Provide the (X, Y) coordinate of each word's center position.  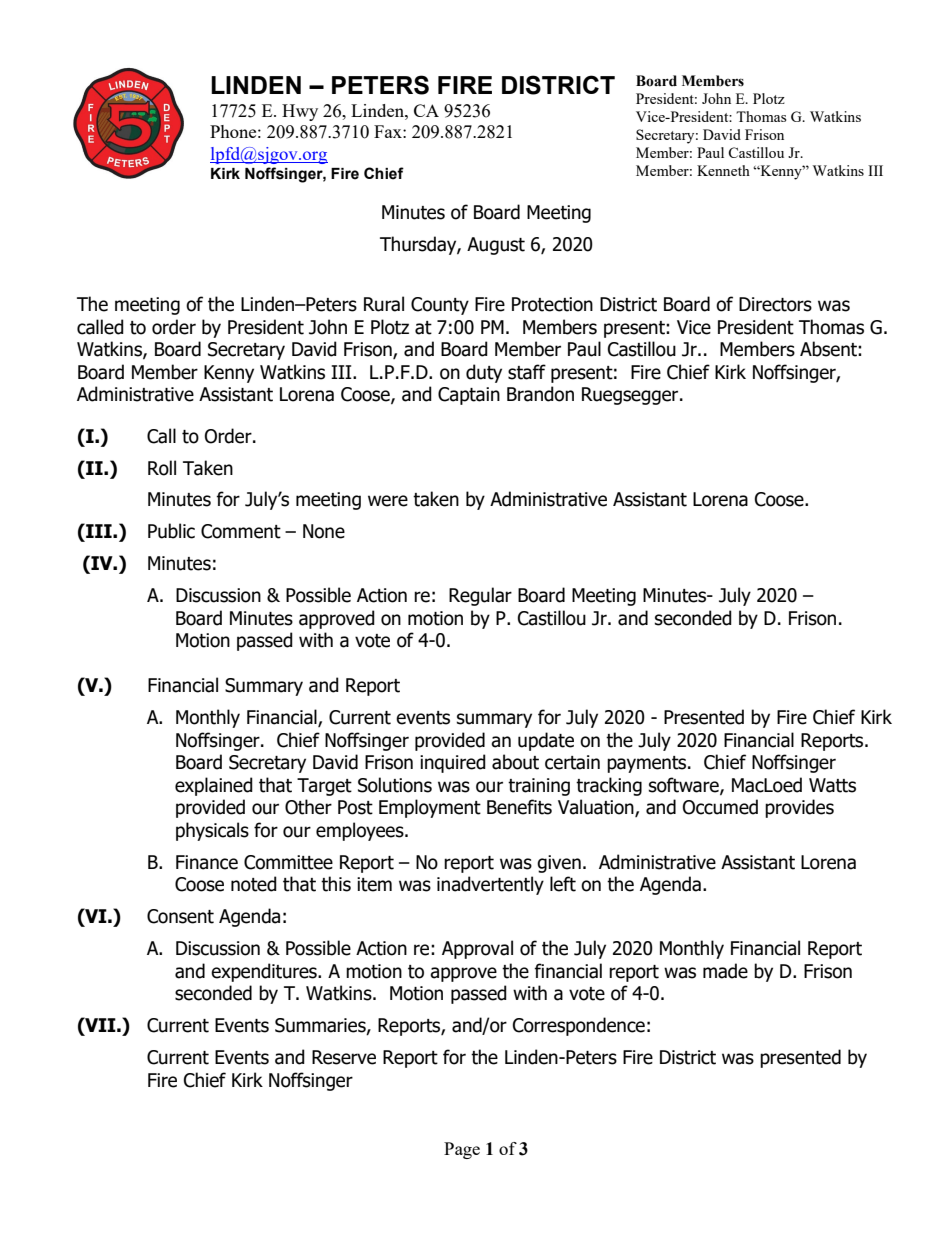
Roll (162, 468)
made (725, 971)
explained (214, 786)
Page (462, 1150)
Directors (775, 304)
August (496, 246)
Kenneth (723, 170)
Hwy (300, 112)
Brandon (540, 394)
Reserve (344, 1057)
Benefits (519, 807)
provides (799, 808)
